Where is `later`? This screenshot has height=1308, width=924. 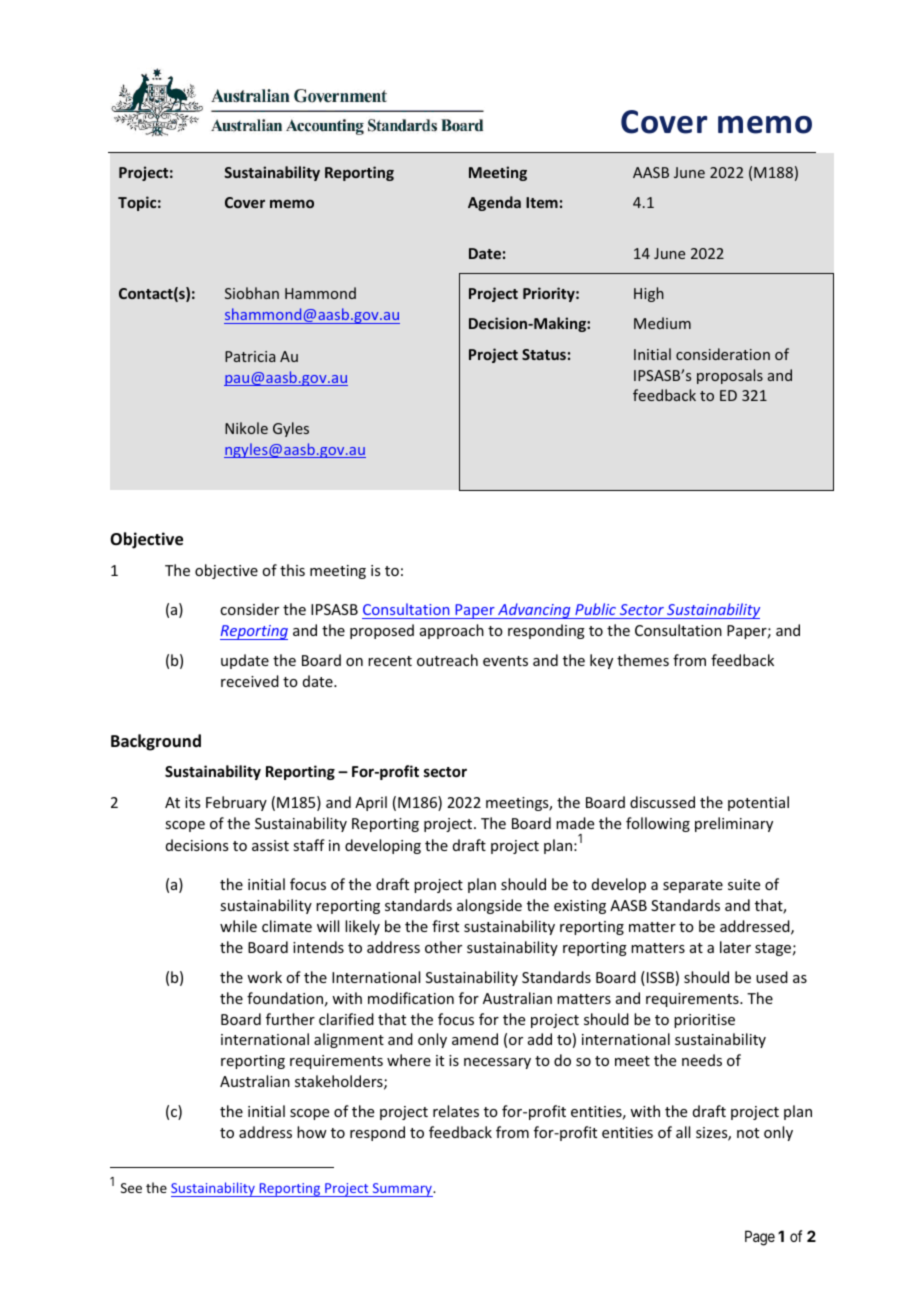 later is located at coordinates (735, 947).
